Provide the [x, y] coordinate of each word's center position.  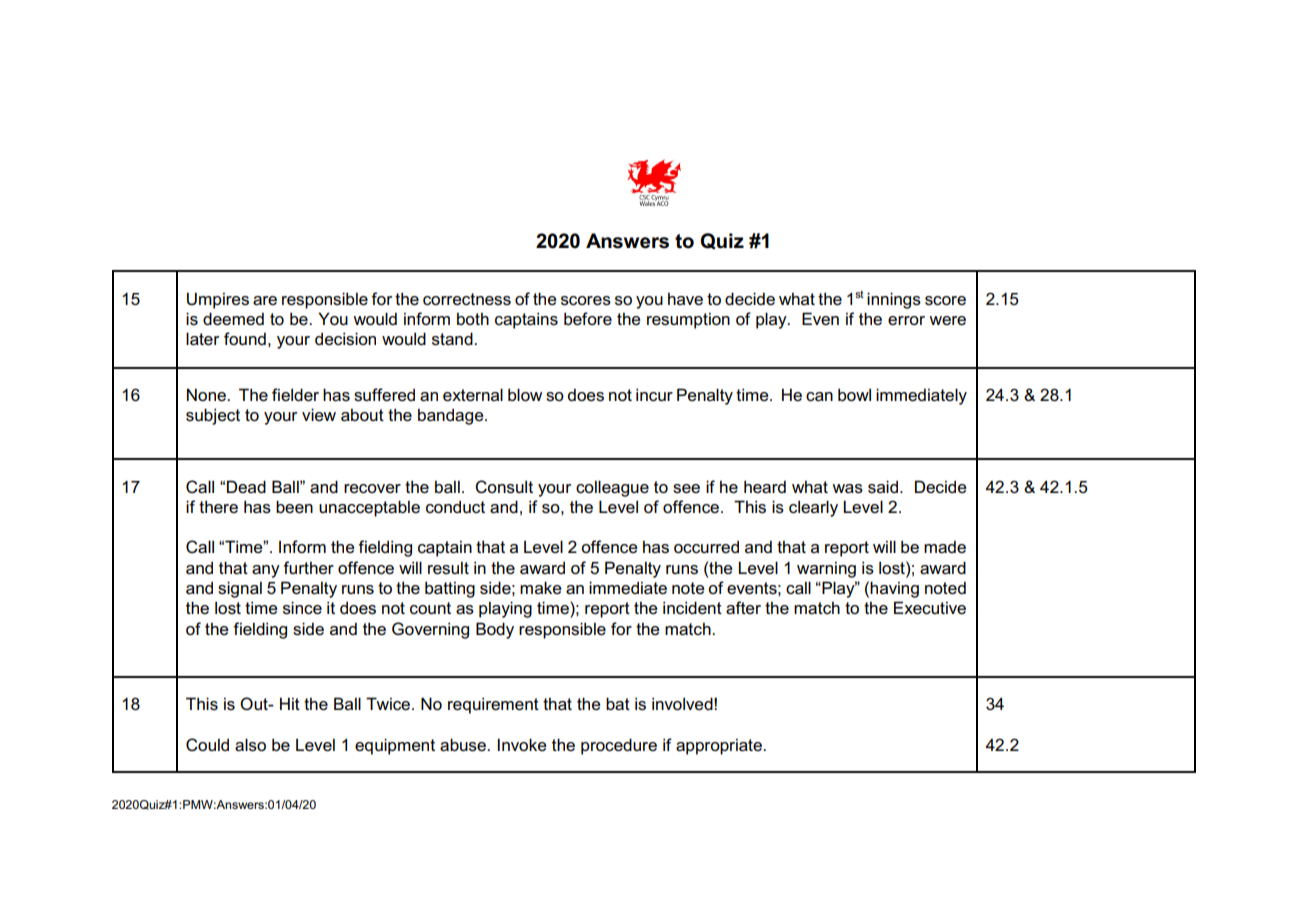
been [294, 507]
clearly [813, 508]
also [250, 745]
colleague [612, 488]
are [265, 301]
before [588, 319]
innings [894, 300]
